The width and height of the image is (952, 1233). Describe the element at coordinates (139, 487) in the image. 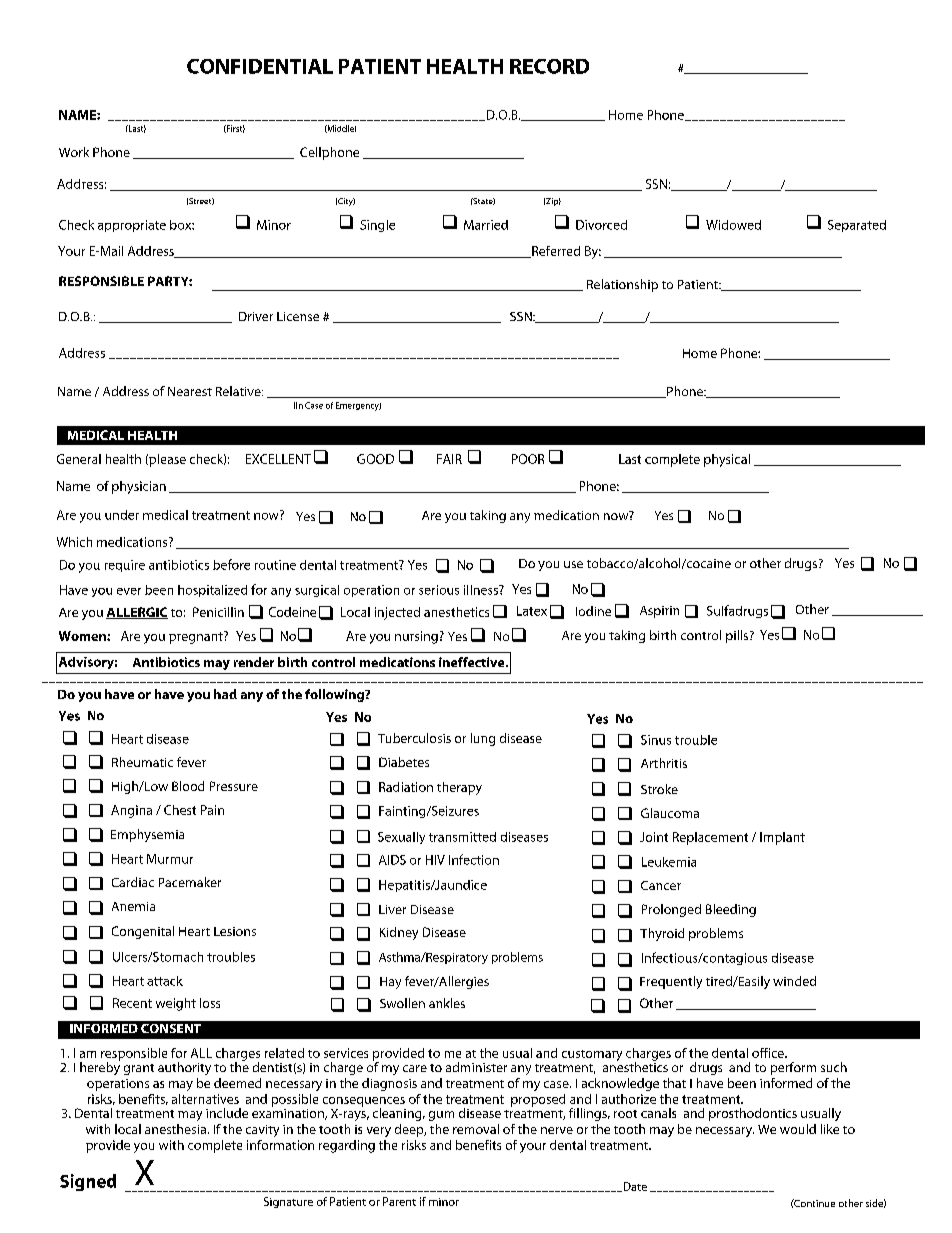

I see `physician` at that location.
